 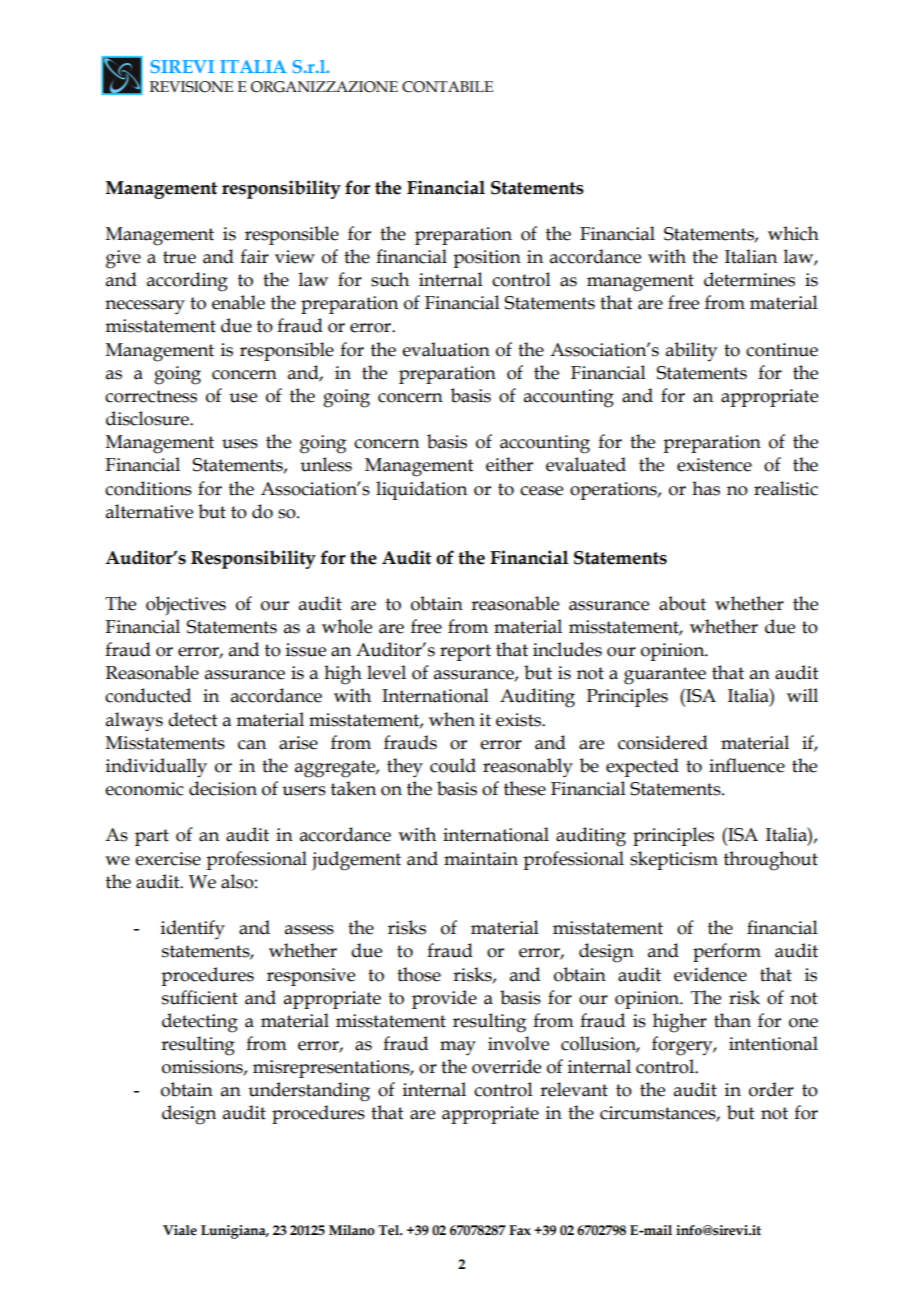 I want to click on influence, so click(x=747, y=765).
